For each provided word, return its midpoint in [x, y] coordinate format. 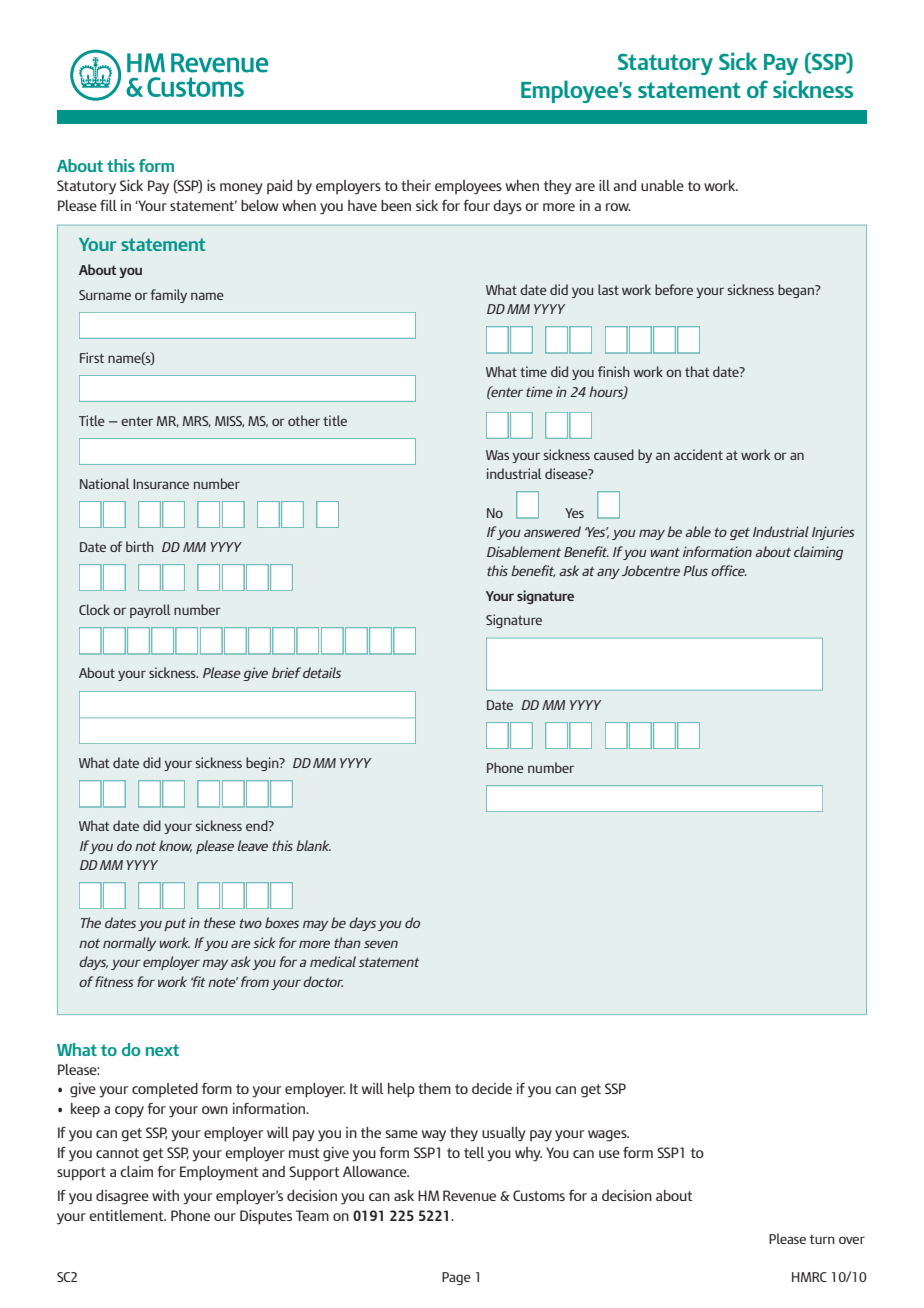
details [322, 672]
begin [263, 764]
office [729, 570]
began [797, 291]
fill [108, 205]
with [165, 1195]
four [476, 205]
